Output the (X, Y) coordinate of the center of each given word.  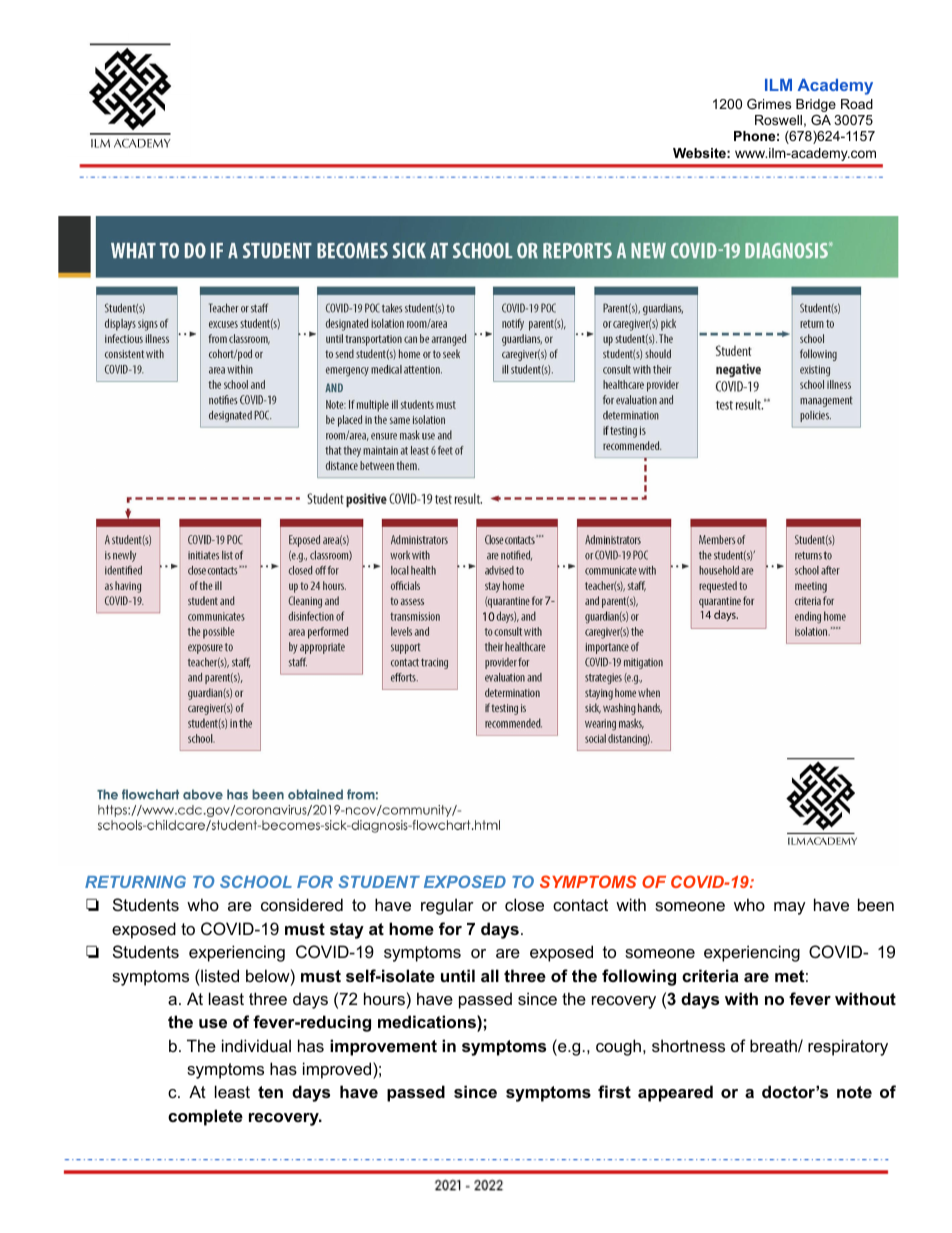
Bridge (816, 105)
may (790, 908)
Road (857, 104)
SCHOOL (256, 881)
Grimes (769, 104)
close (524, 904)
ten (270, 1092)
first (614, 1091)
